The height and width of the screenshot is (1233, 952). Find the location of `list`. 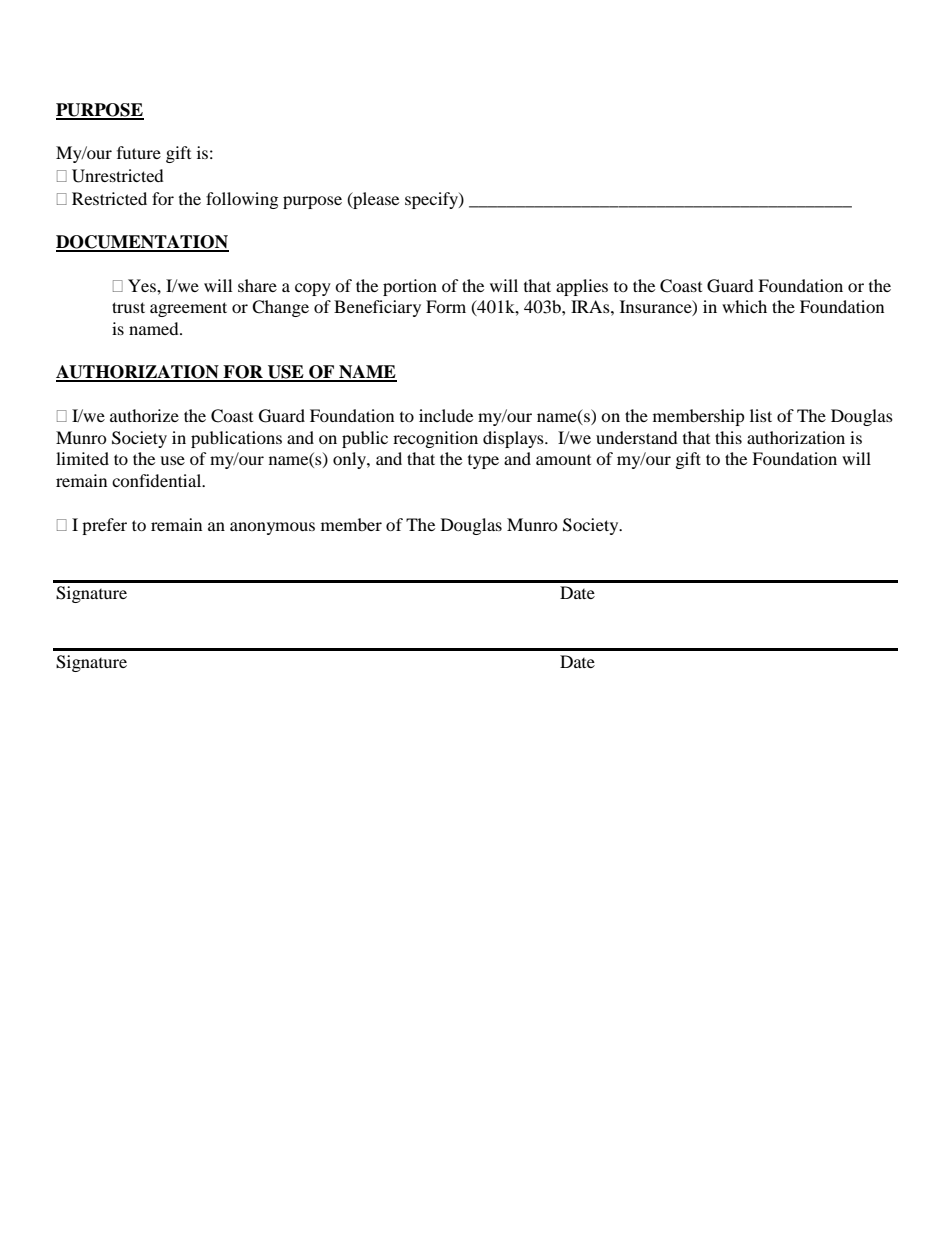

list is located at coordinates (761, 415).
